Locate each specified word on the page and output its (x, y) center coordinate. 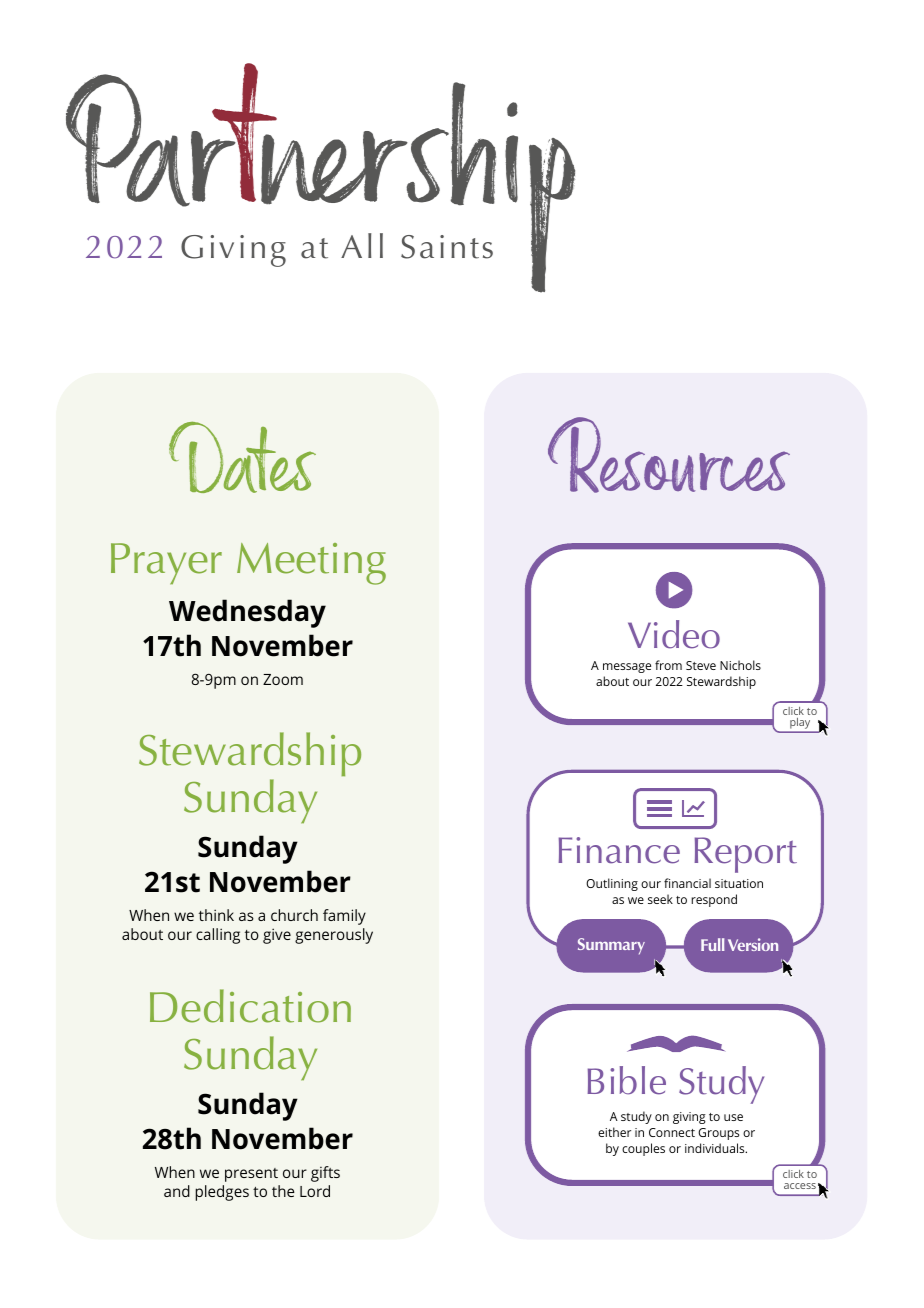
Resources (669, 455)
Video (674, 634)
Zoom (283, 679)
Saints (447, 247)
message (627, 668)
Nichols (740, 665)
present (251, 1175)
